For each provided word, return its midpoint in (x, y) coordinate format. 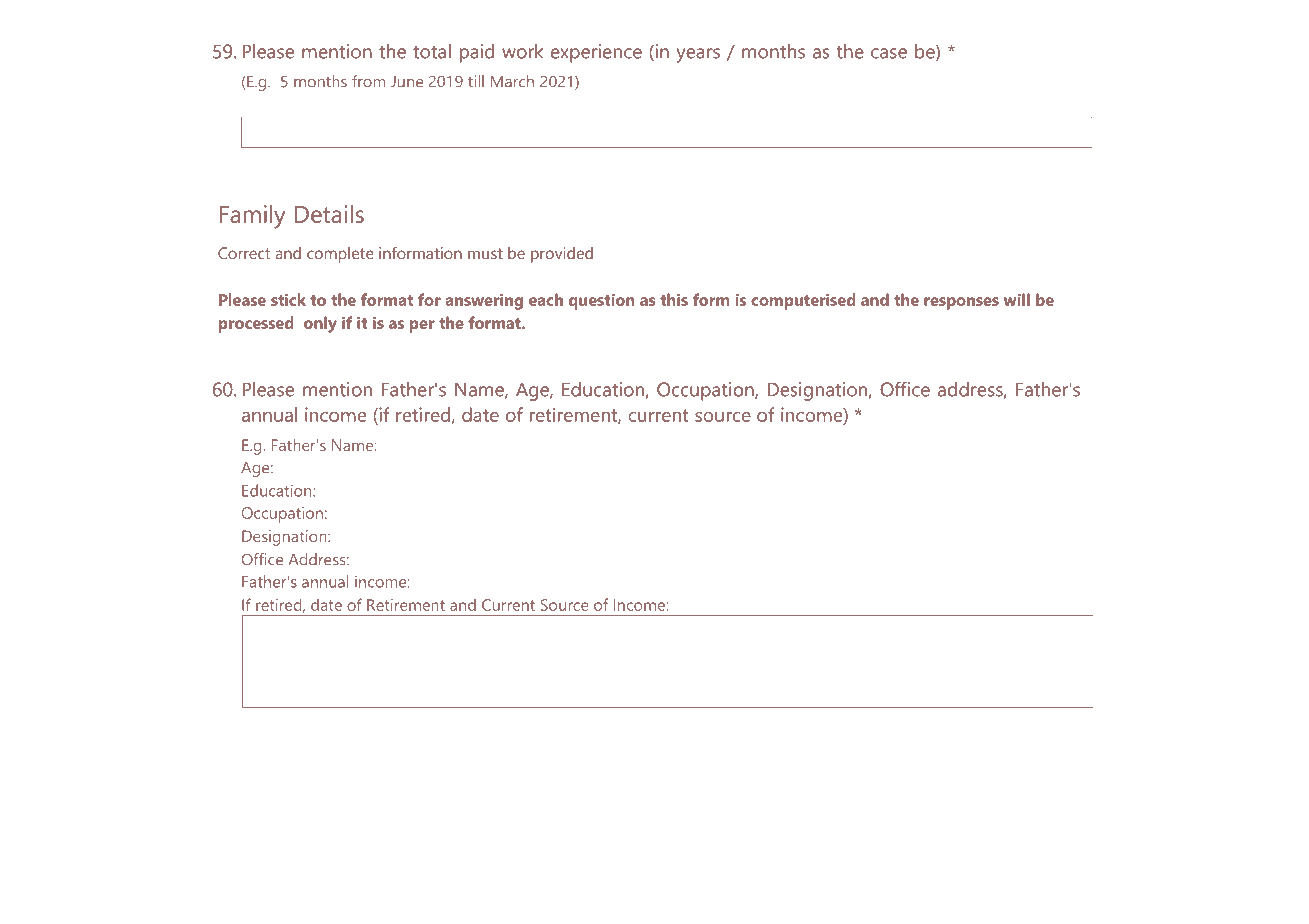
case (889, 53)
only (320, 324)
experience (596, 53)
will (1017, 299)
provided (562, 255)
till (476, 81)
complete (340, 255)
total (432, 51)
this (674, 299)
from (368, 81)
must (485, 253)
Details (329, 214)
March (512, 81)
